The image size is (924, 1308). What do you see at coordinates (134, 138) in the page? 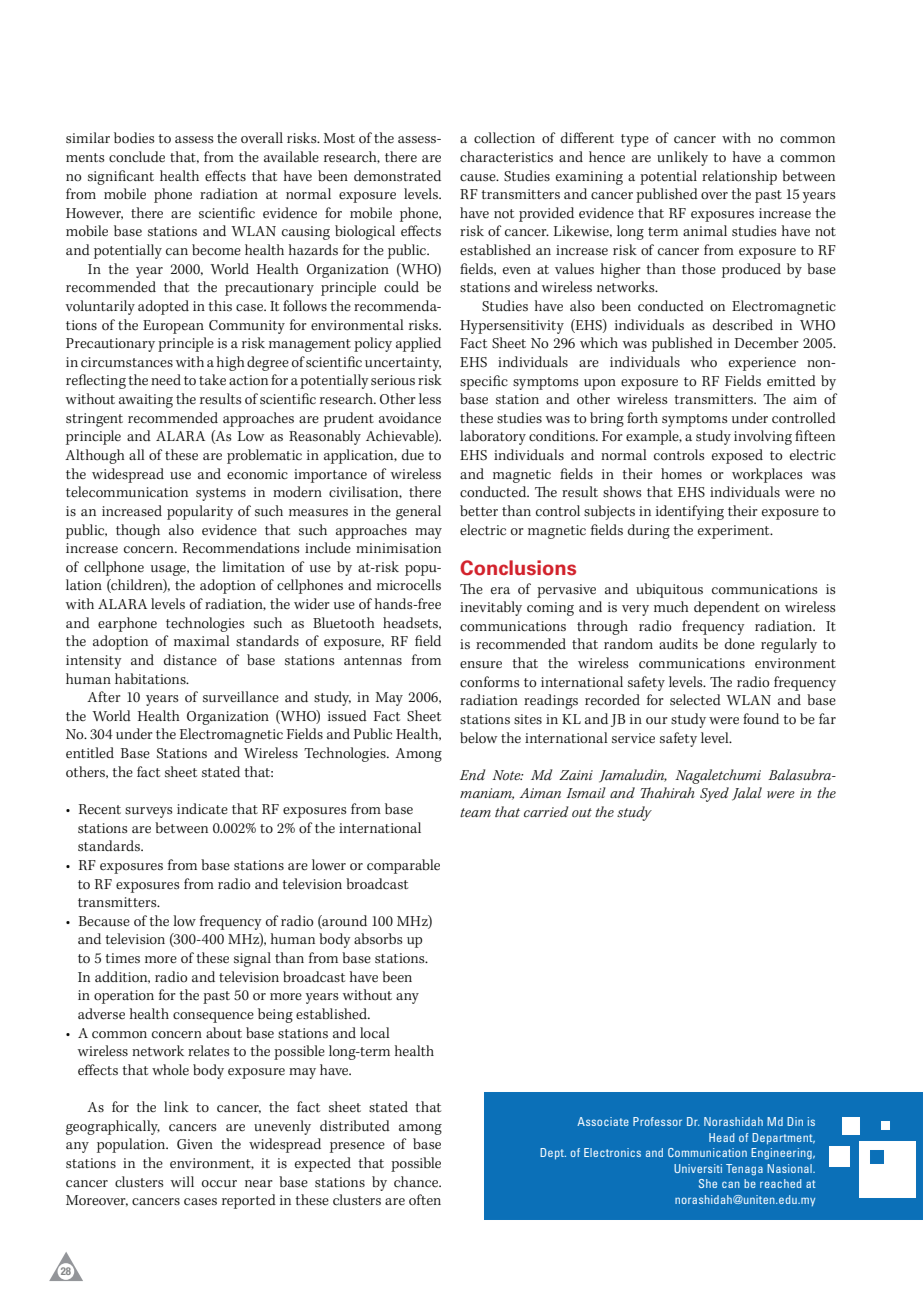
I see `bodies` at bounding box center [134, 138].
